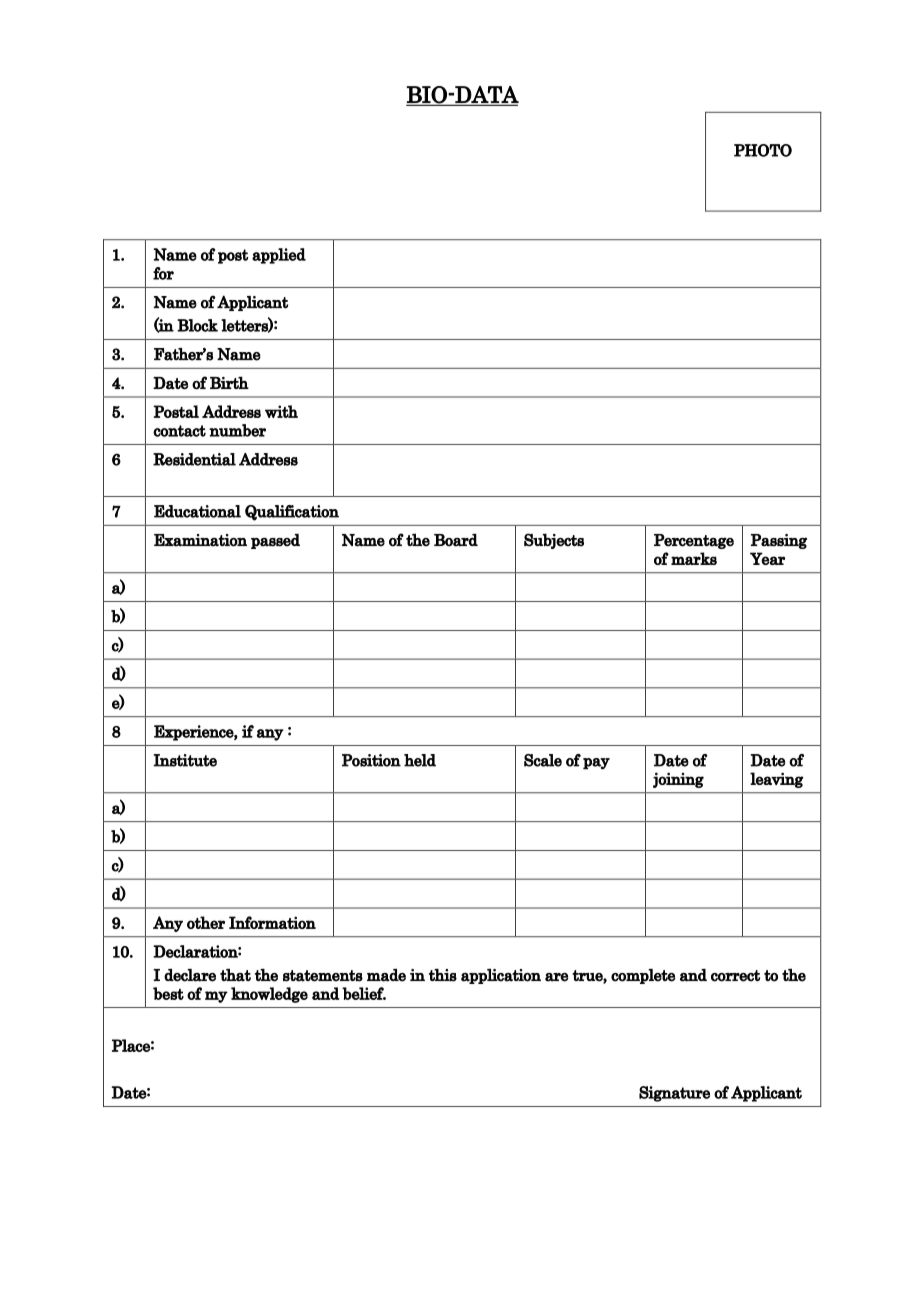 This screenshot has width=924, height=1308. What do you see at coordinates (275, 541) in the screenshot?
I see `passed` at bounding box center [275, 541].
